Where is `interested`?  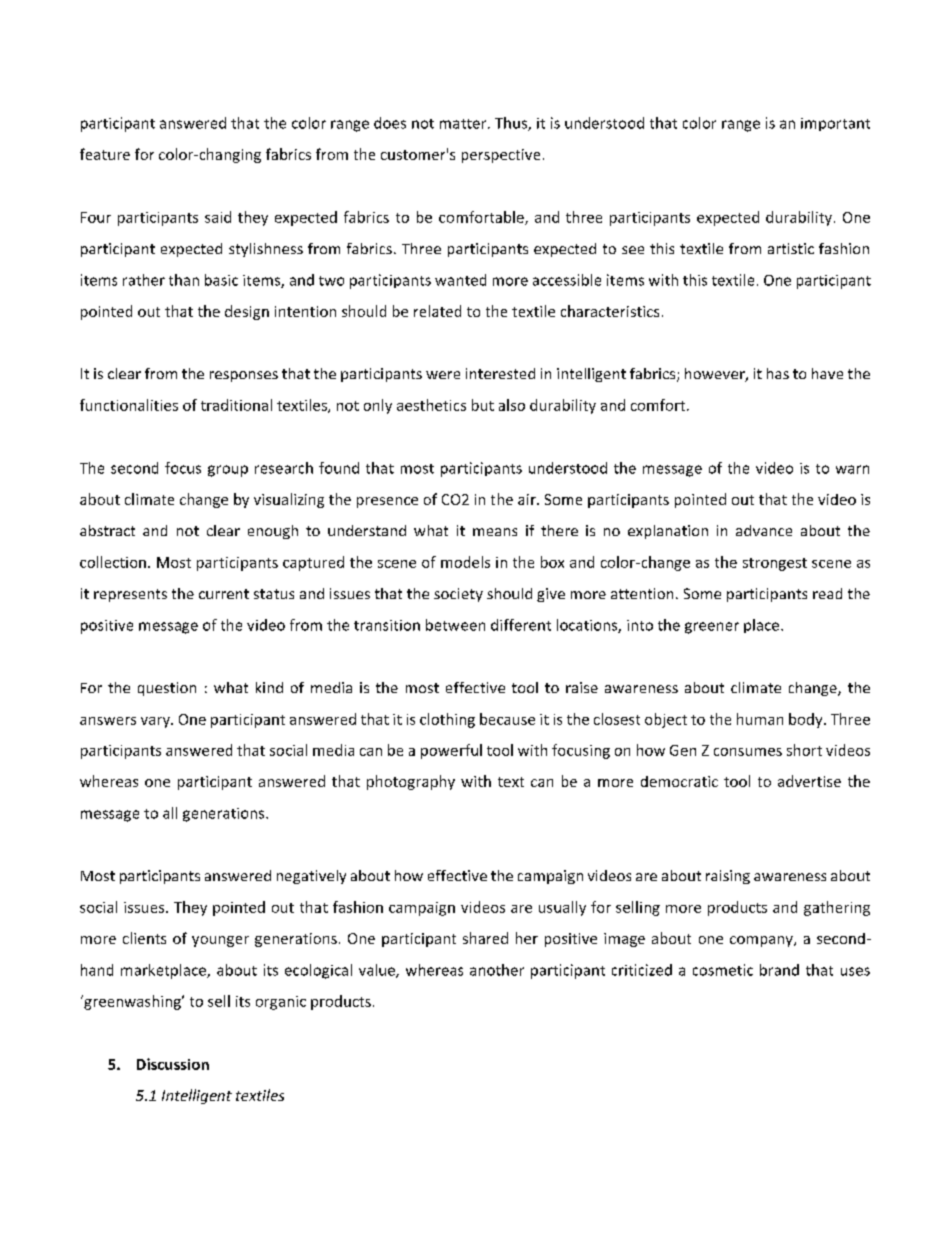 interested is located at coordinates (500, 373).
